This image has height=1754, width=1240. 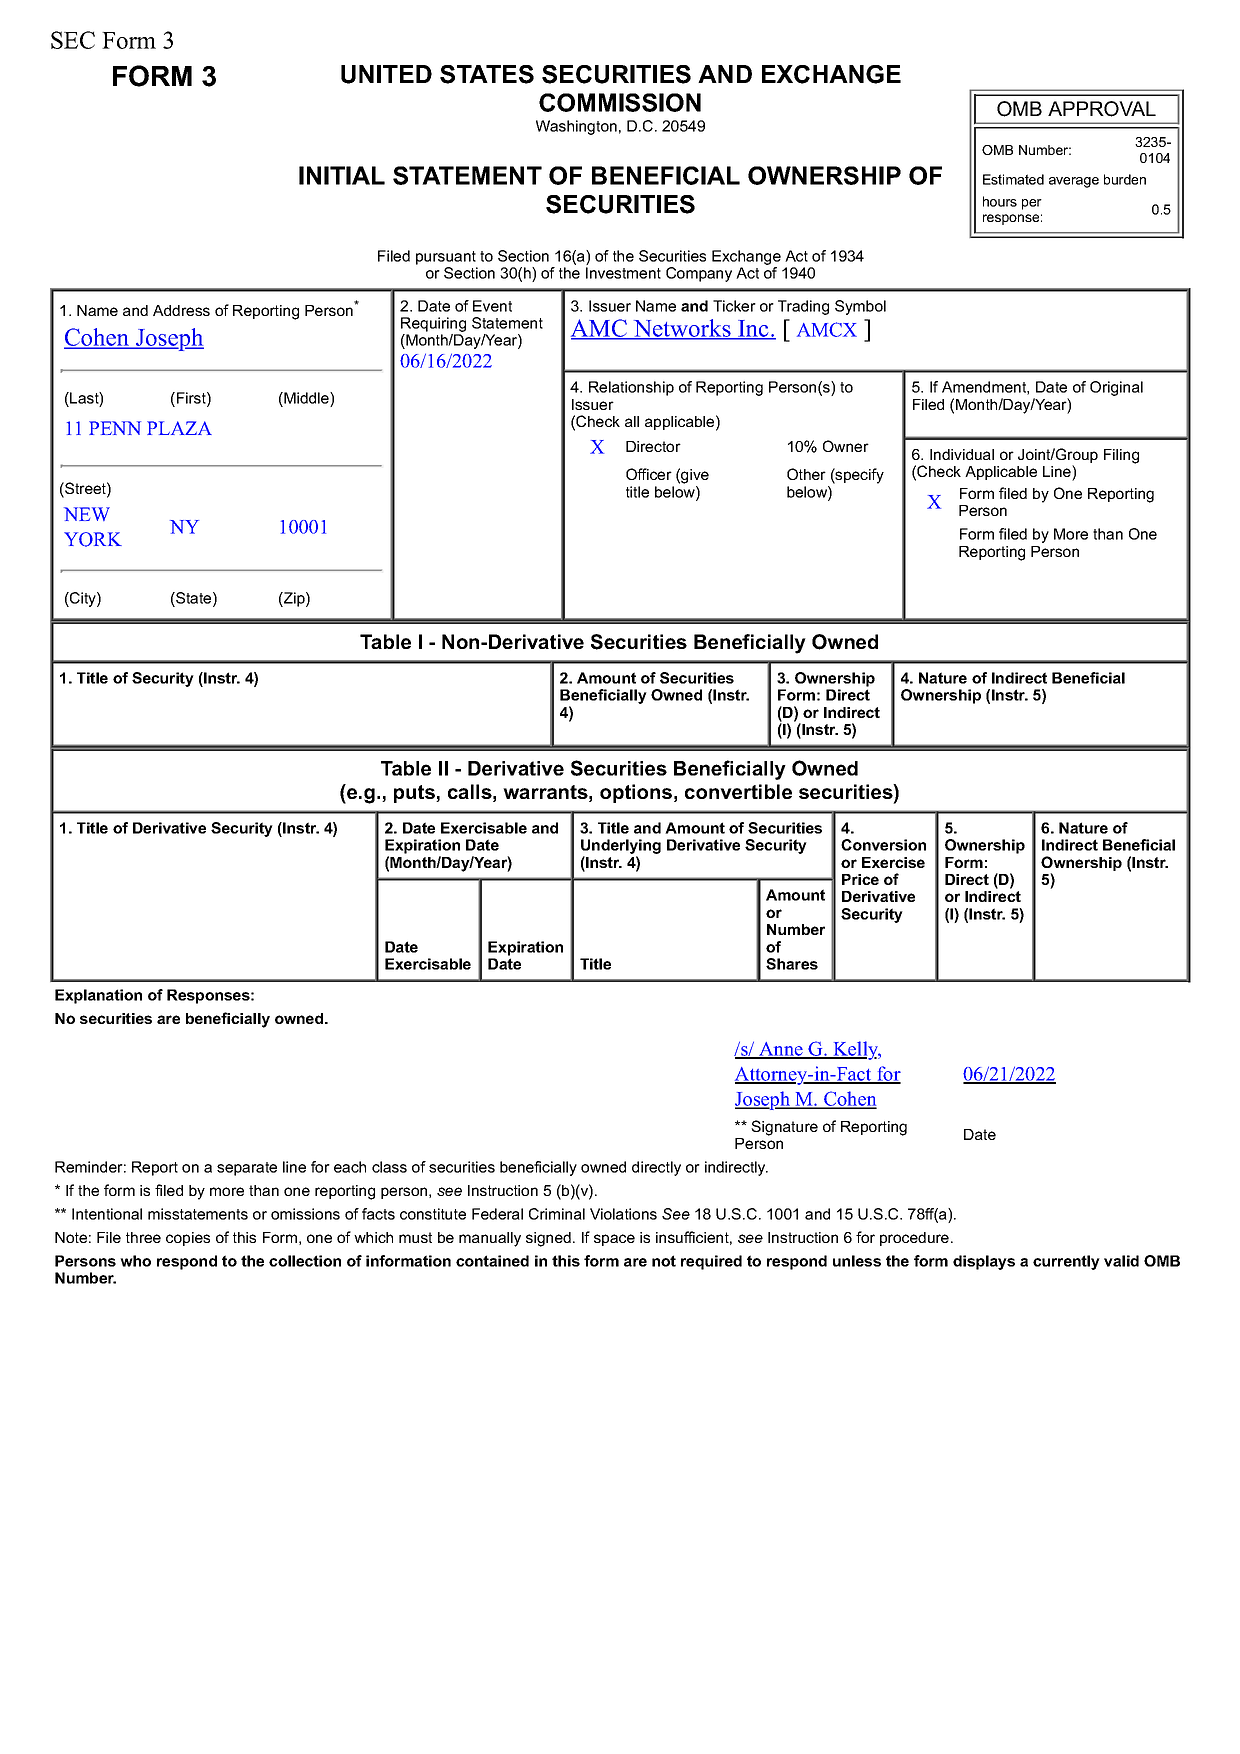 What do you see at coordinates (342, 175) in the image?
I see `INITIAL` at bounding box center [342, 175].
